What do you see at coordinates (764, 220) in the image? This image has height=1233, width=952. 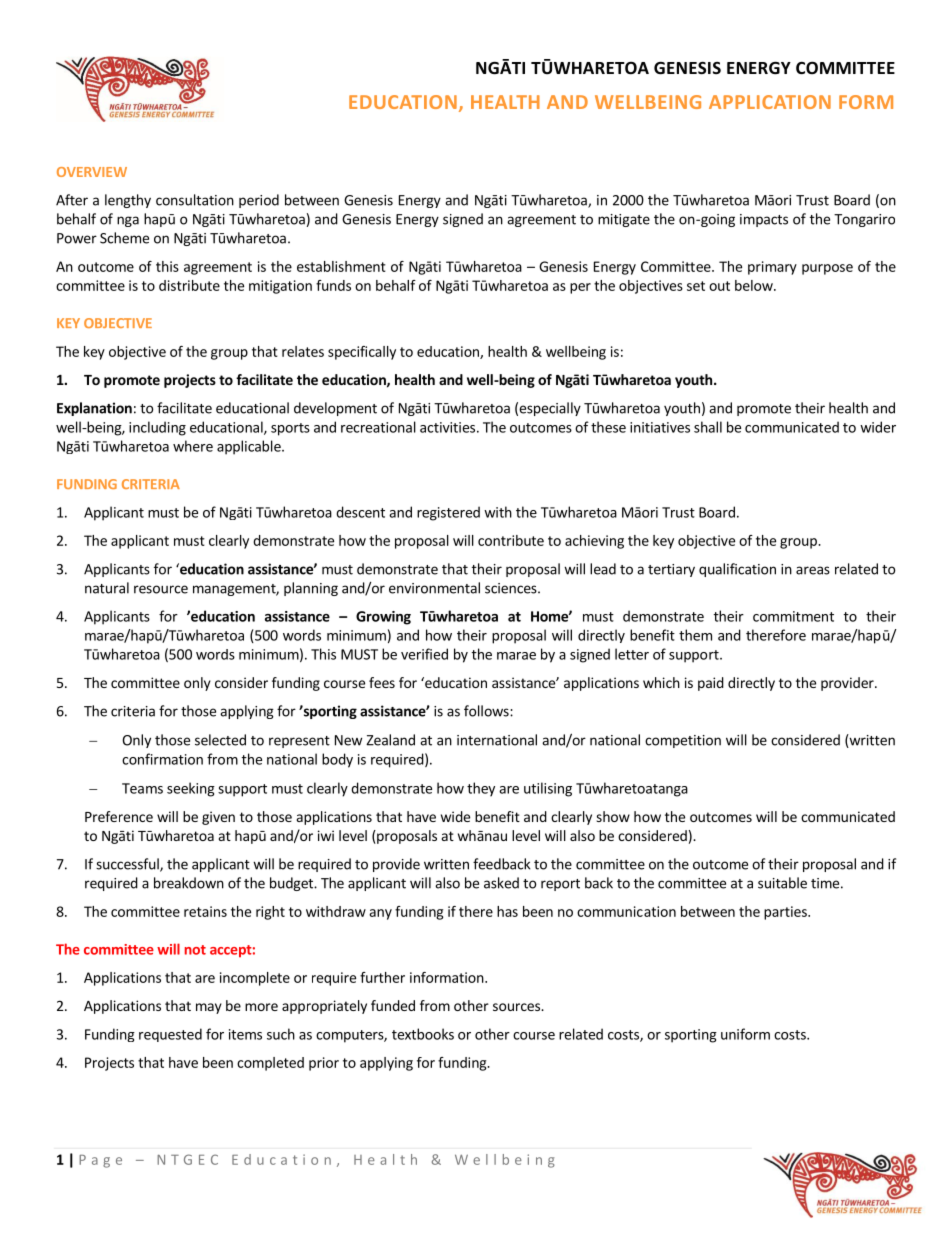 I see `impacts` at bounding box center [764, 220].
